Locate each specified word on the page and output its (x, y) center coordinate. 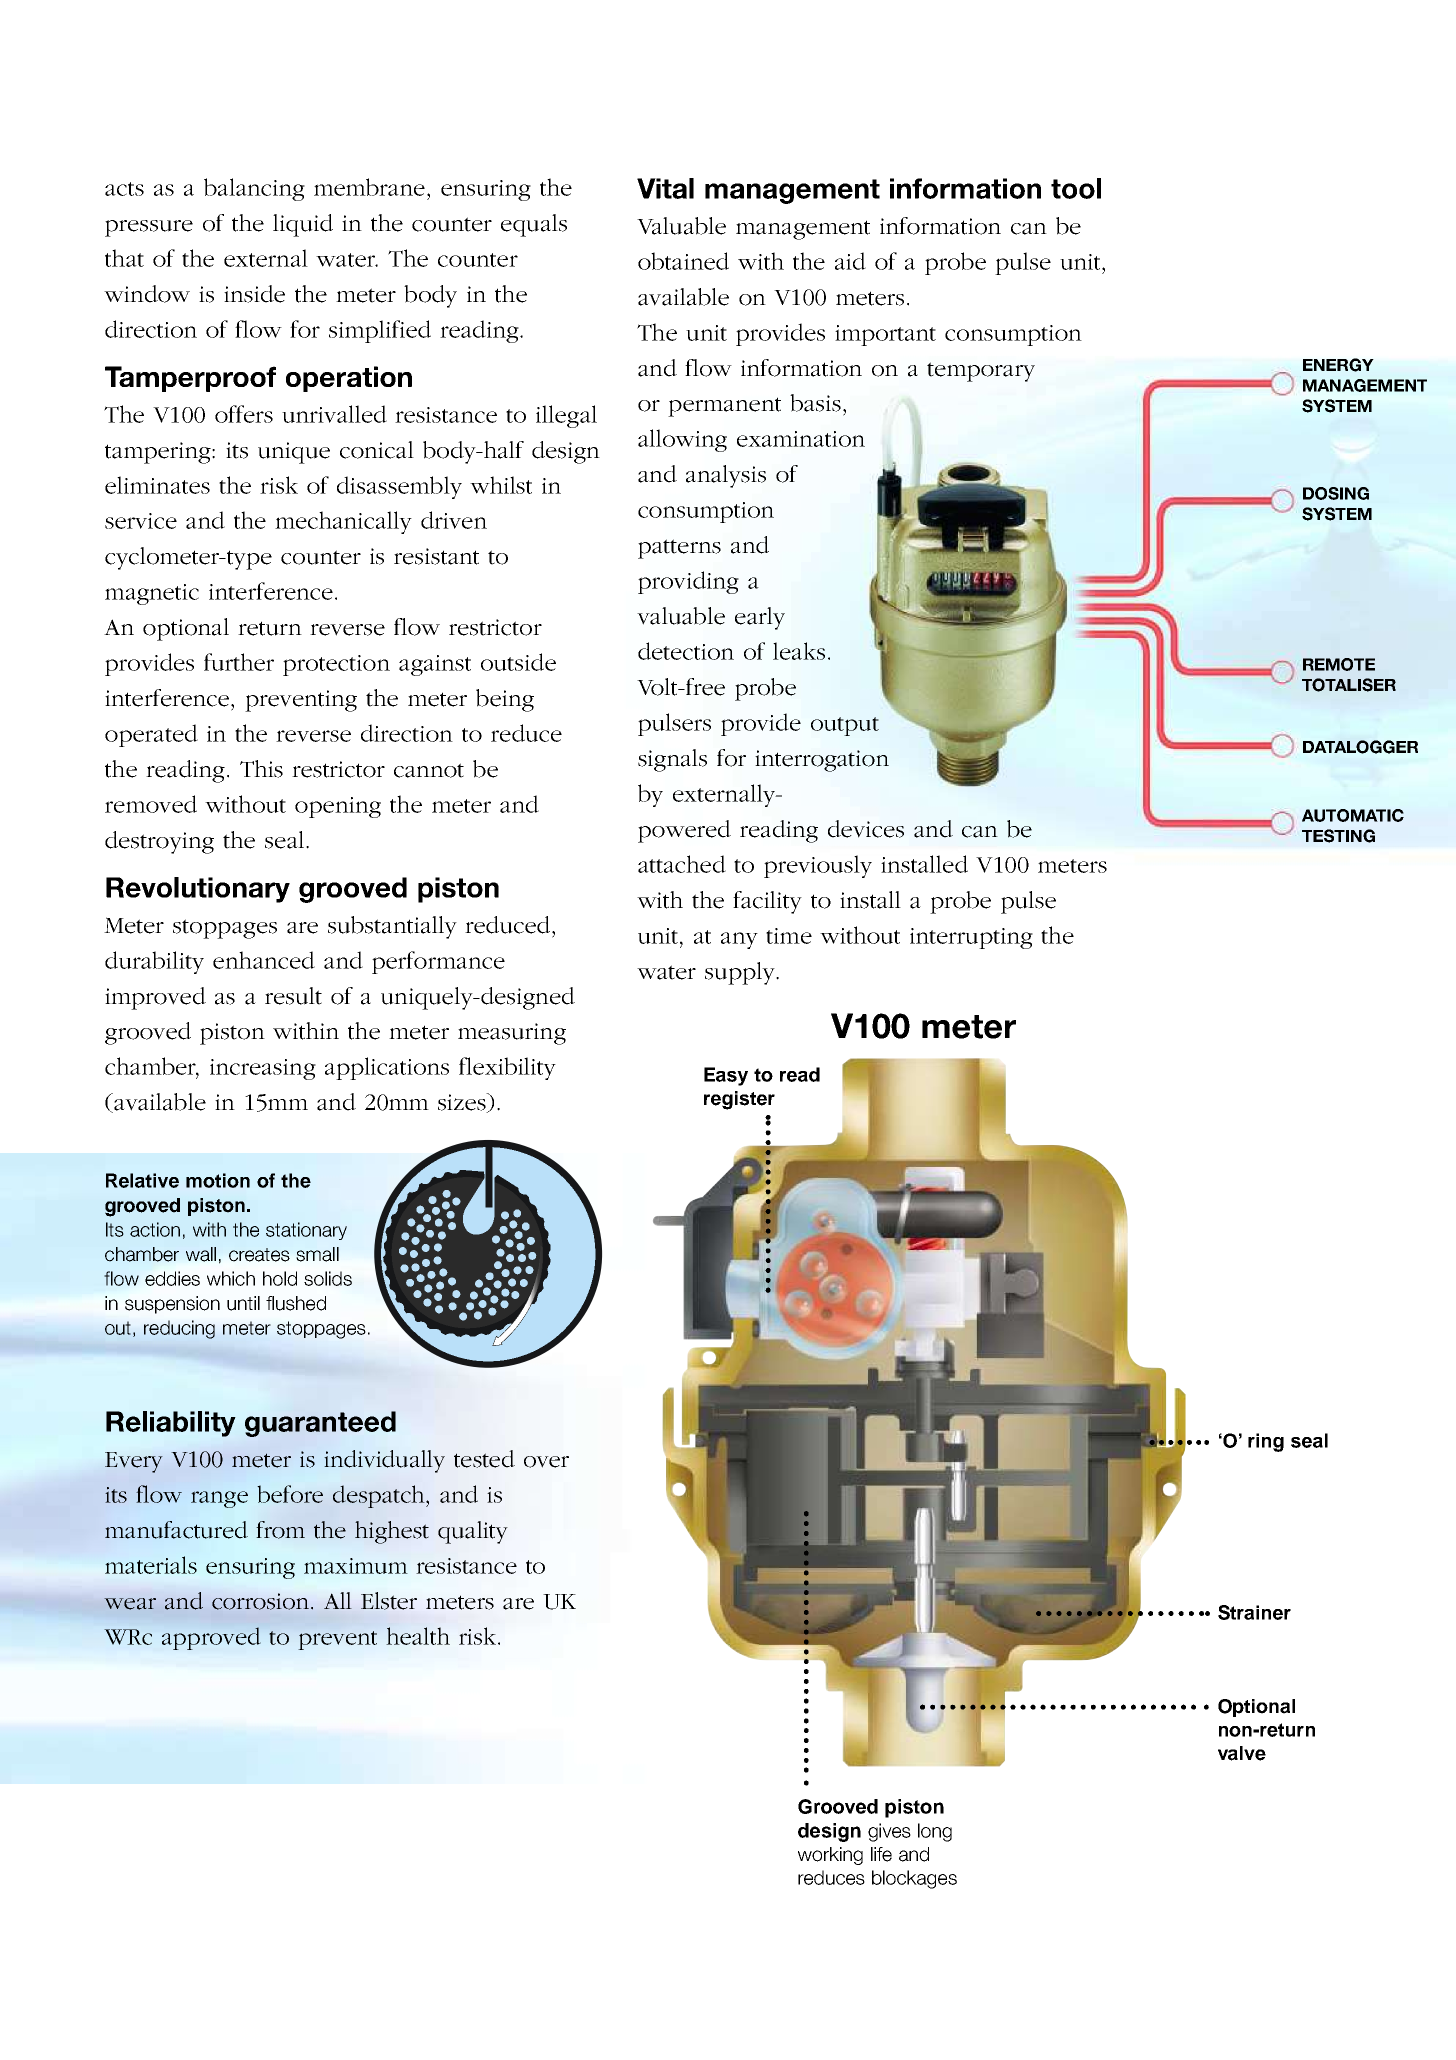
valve (1242, 1753)
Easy (726, 1076)
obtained (683, 261)
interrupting (971, 938)
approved (211, 1638)
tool (1076, 188)
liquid (303, 225)
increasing (263, 1069)
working (830, 1856)
